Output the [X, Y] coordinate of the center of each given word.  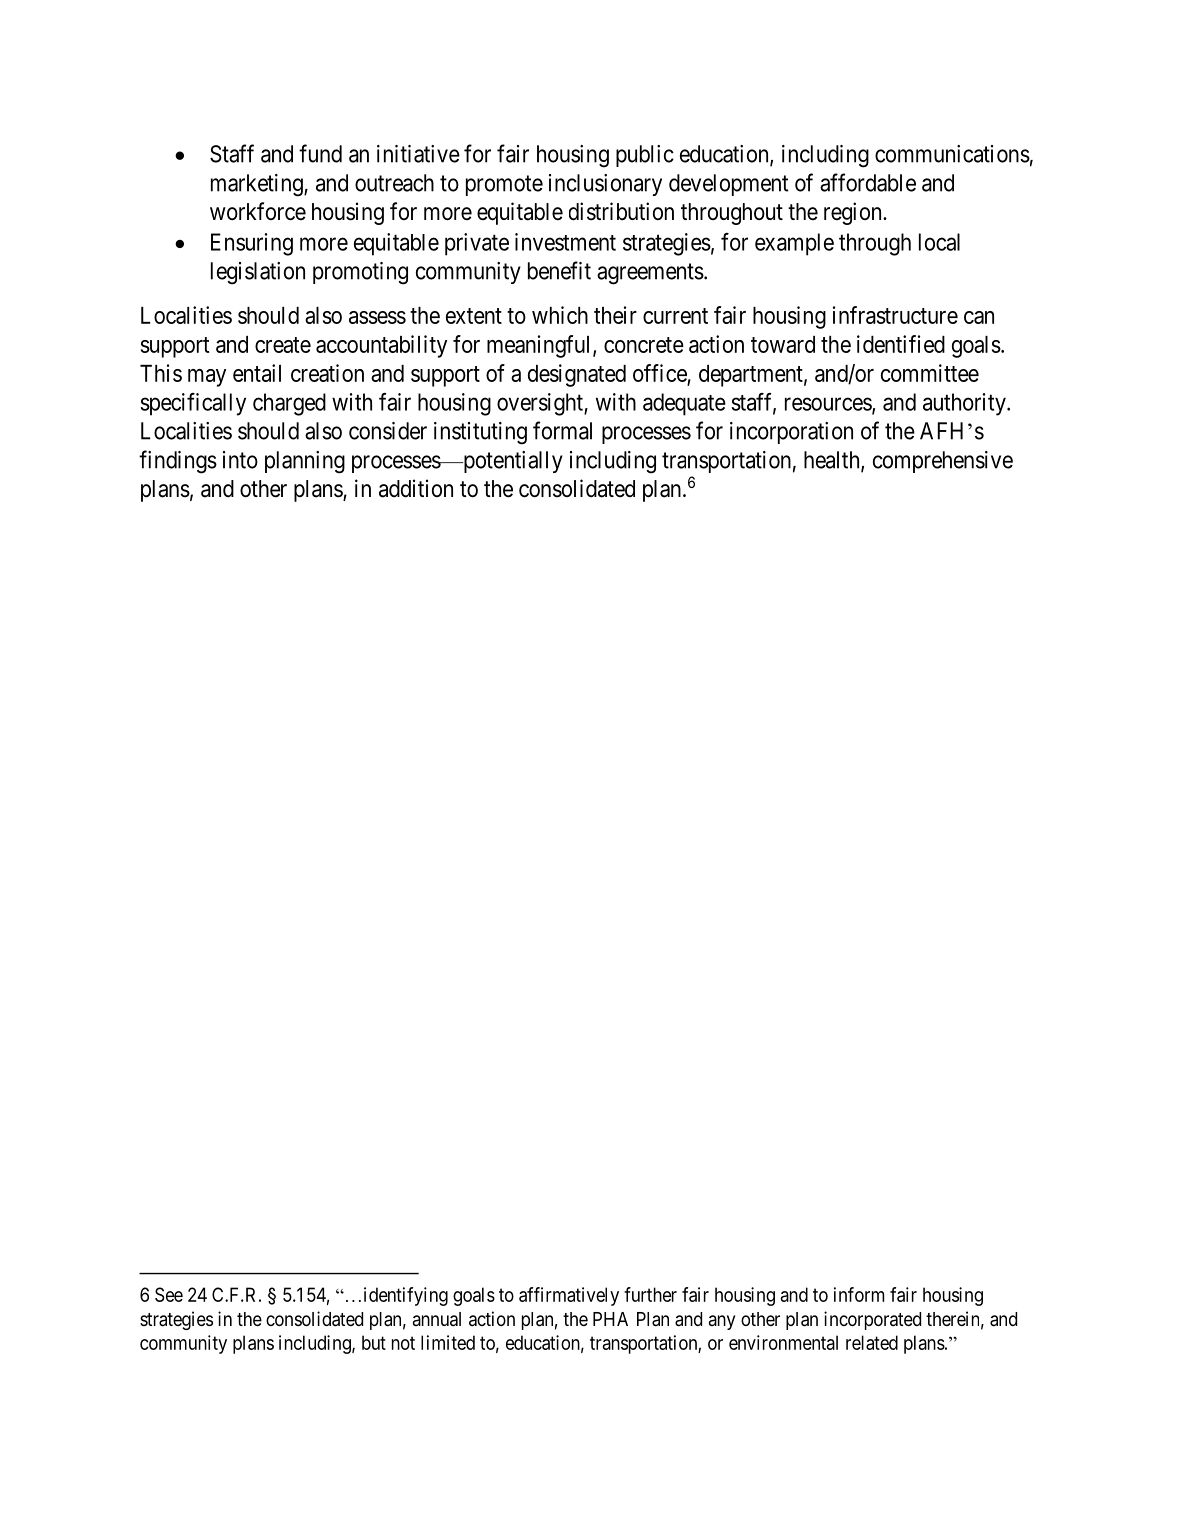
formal [562, 430]
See [169, 1294]
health [833, 461]
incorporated [872, 1320]
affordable [868, 182]
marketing [258, 185]
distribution [621, 211]
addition [416, 488]
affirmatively [569, 1296]
